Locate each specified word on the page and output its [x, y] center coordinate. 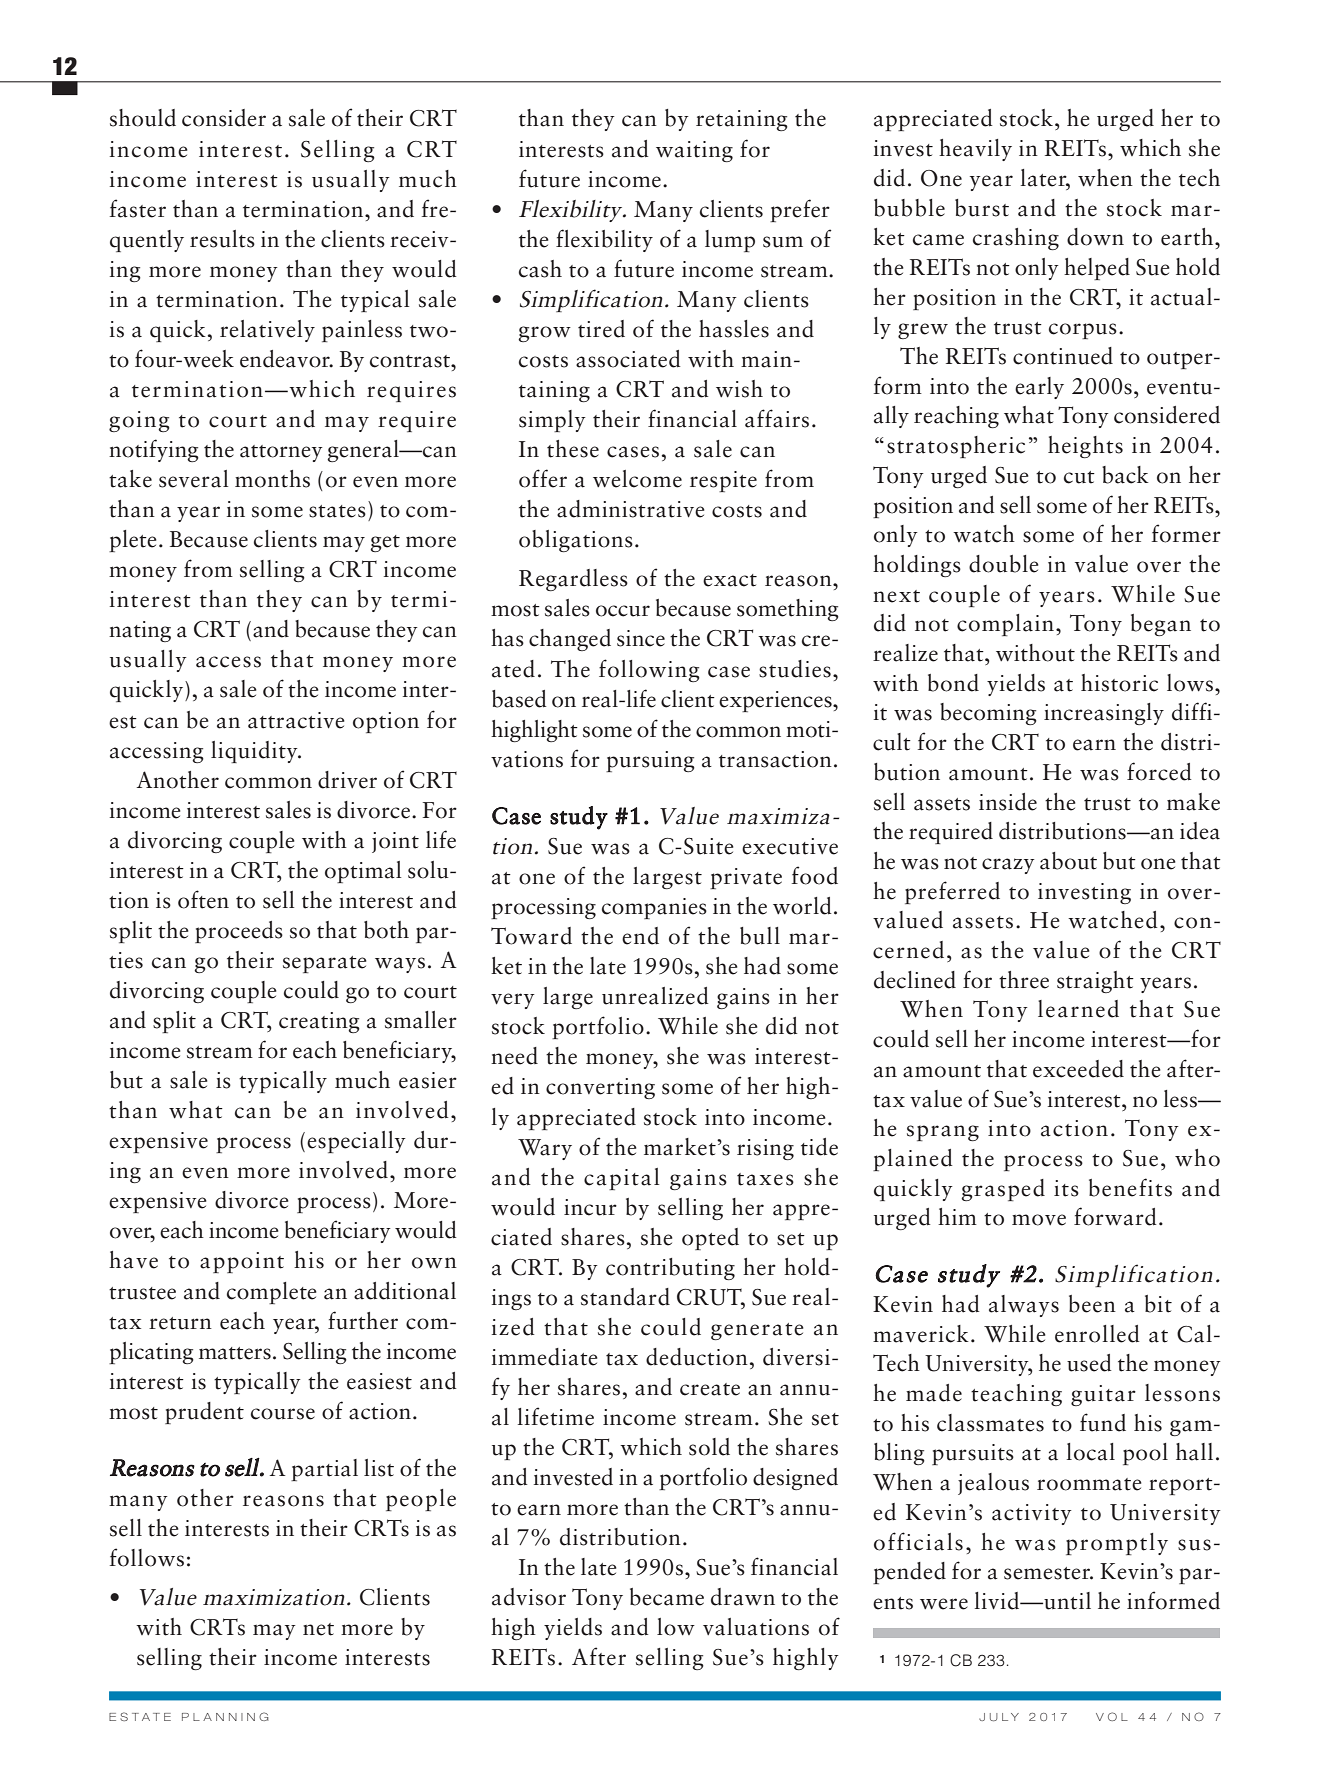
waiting [694, 151]
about [1068, 861]
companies [654, 908]
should [143, 118]
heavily [975, 150]
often [203, 899]
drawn [743, 1597]
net [318, 1629]
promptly [1117, 1544]
